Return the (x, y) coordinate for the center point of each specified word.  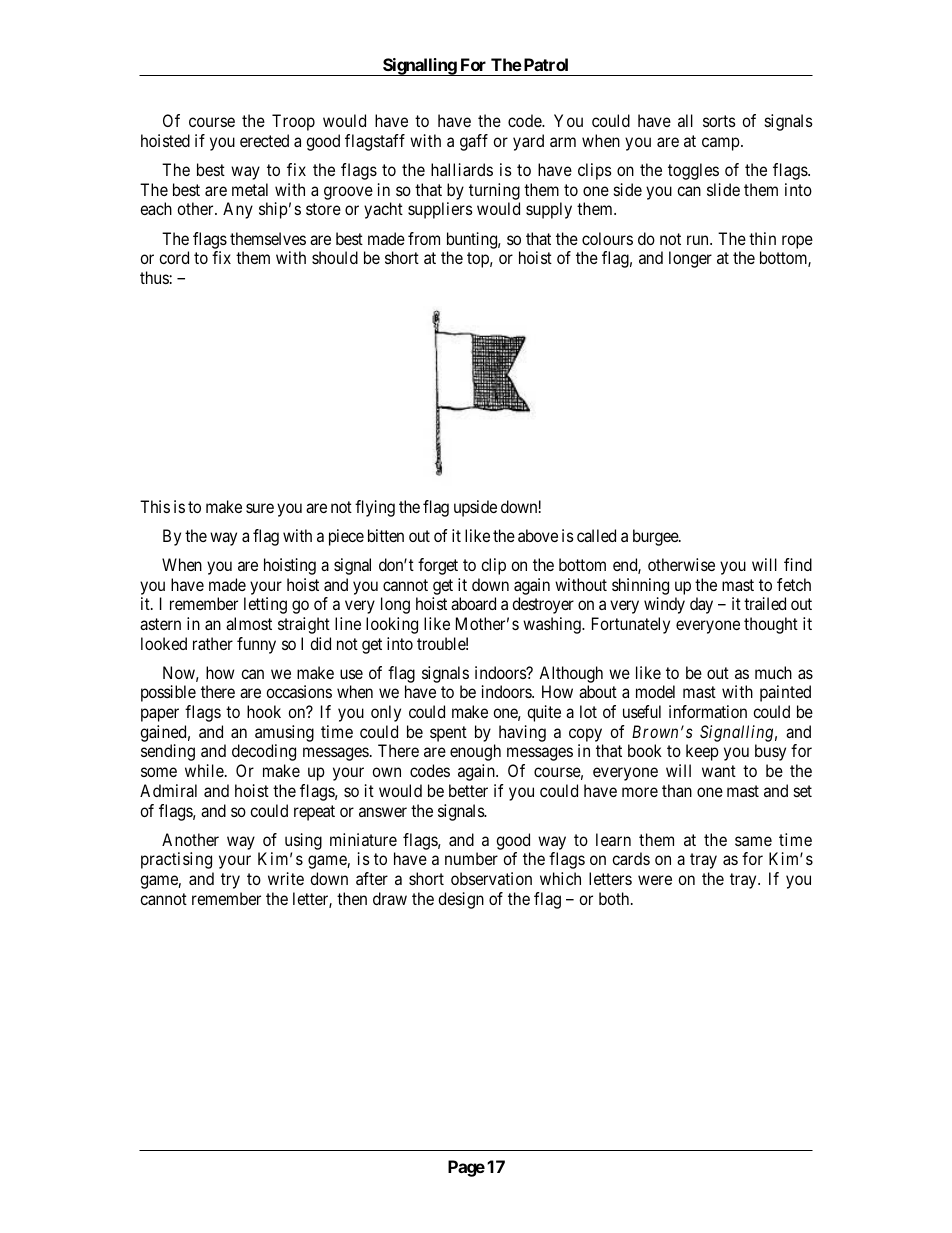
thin (762, 238)
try (230, 881)
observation (491, 878)
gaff (474, 142)
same (753, 841)
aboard (473, 603)
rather (213, 643)
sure (260, 508)
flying (375, 508)
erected (264, 140)
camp (721, 144)
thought (771, 625)
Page (466, 1168)
